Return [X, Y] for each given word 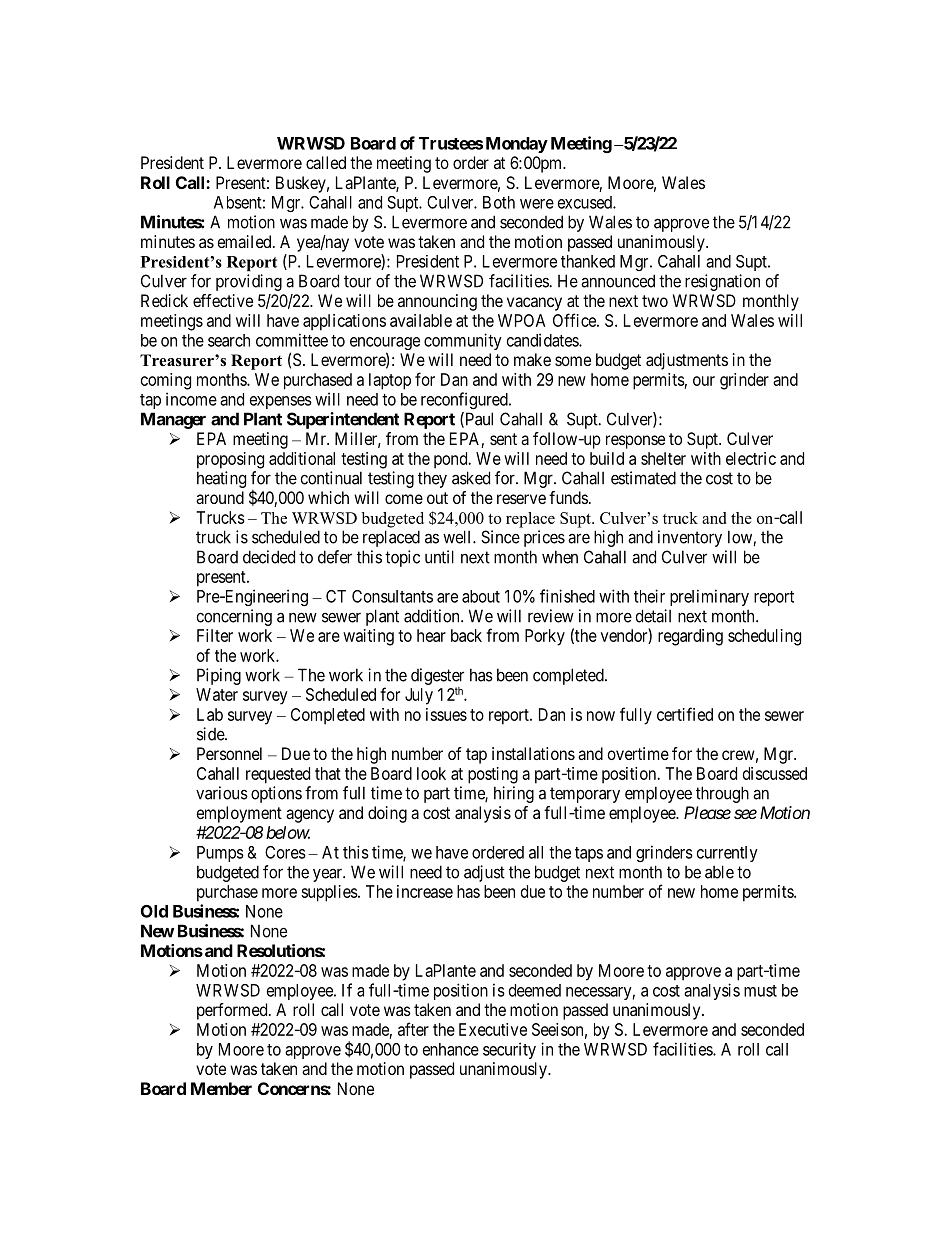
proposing [230, 460]
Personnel [229, 753]
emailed [246, 241]
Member [221, 1088]
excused [586, 202]
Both [499, 202]
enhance [451, 1049]
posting [493, 775]
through [722, 794]
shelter [663, 458]
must [760, 991]
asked [471, 478]
